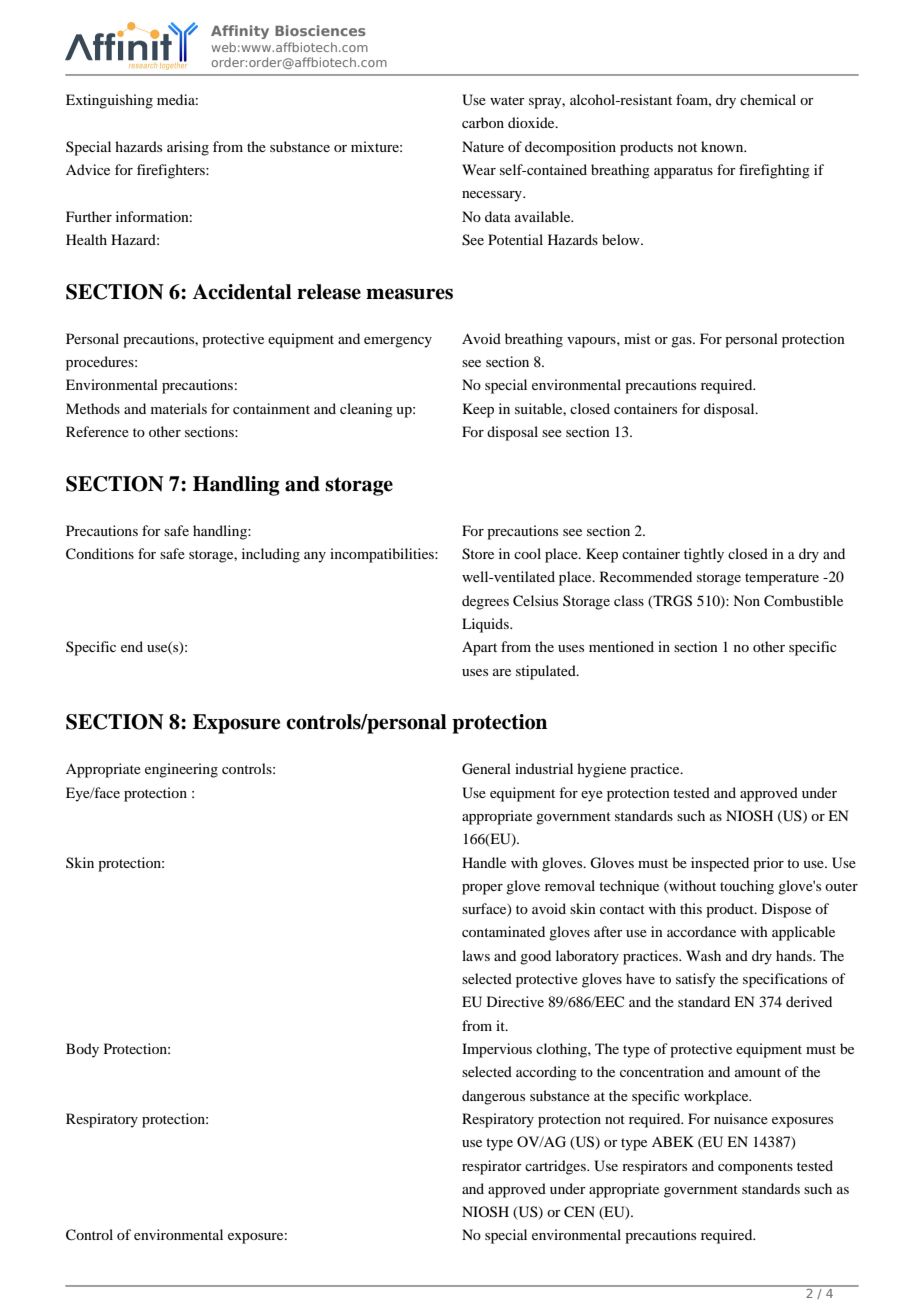 This screenshot has height=1308, width=924. Describe the element at coordinates (82, 1050) in the screenshot. I see `Body` at that location.
